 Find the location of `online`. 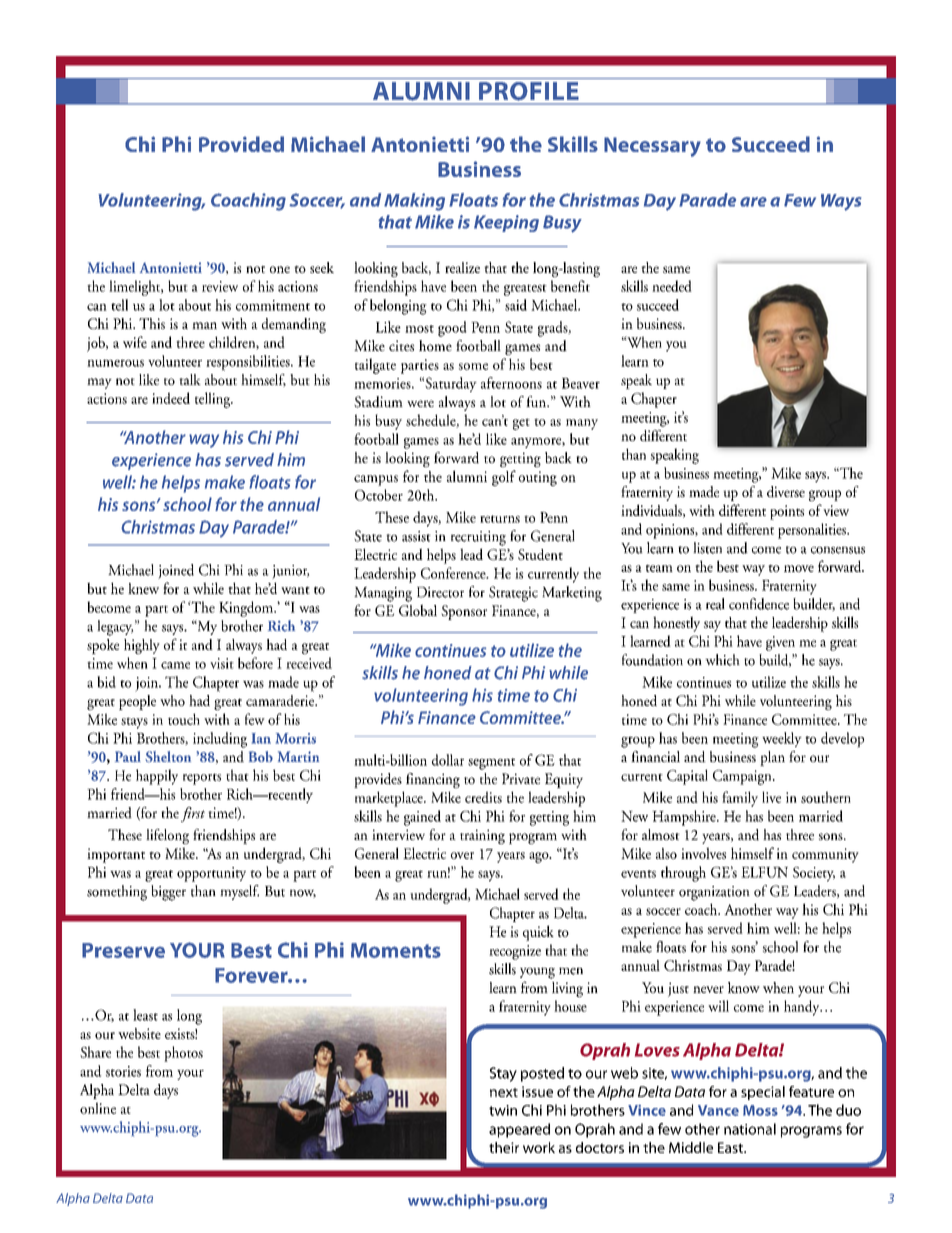

online is located at coordinates (98, 1108).
